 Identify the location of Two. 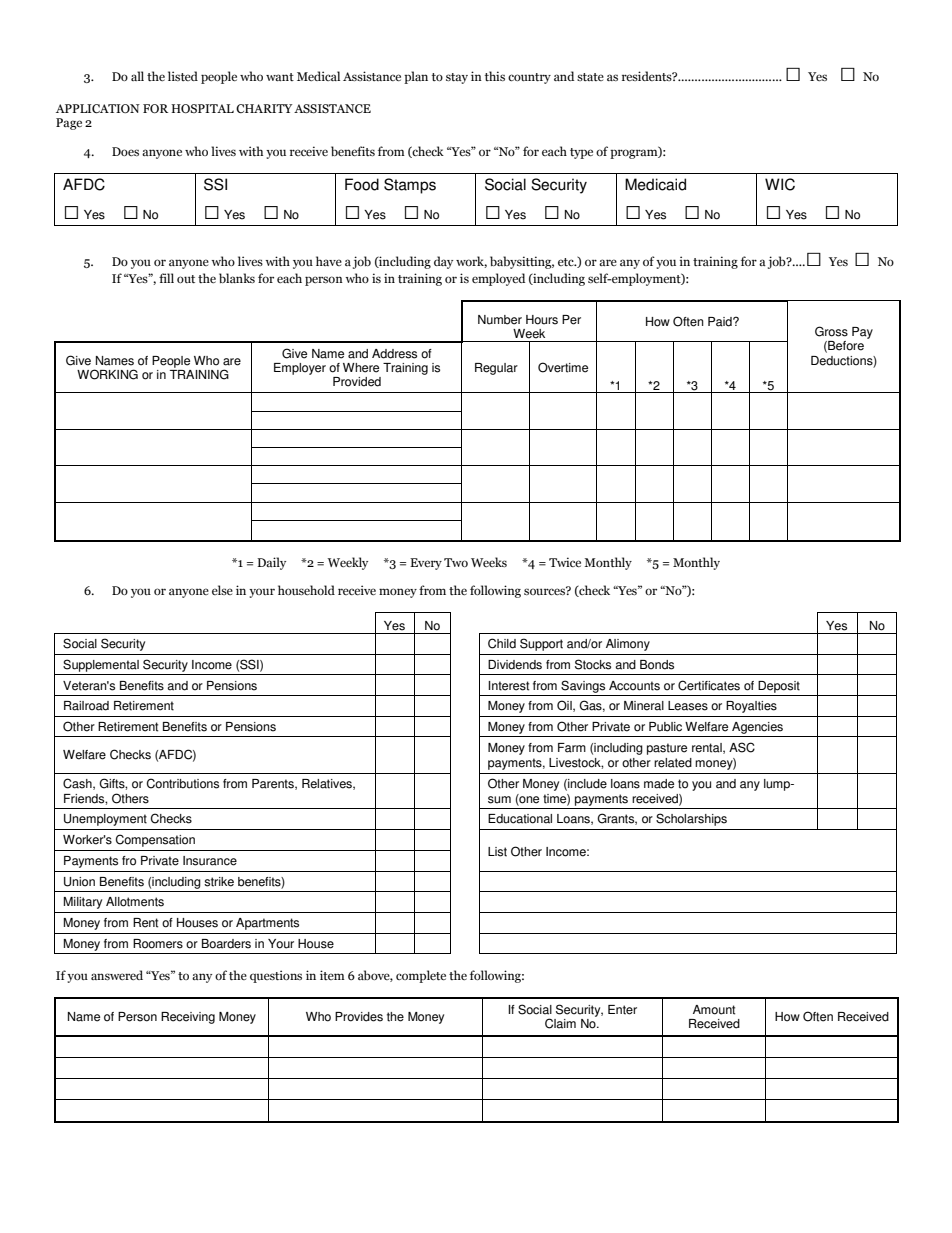
(456, 562).
